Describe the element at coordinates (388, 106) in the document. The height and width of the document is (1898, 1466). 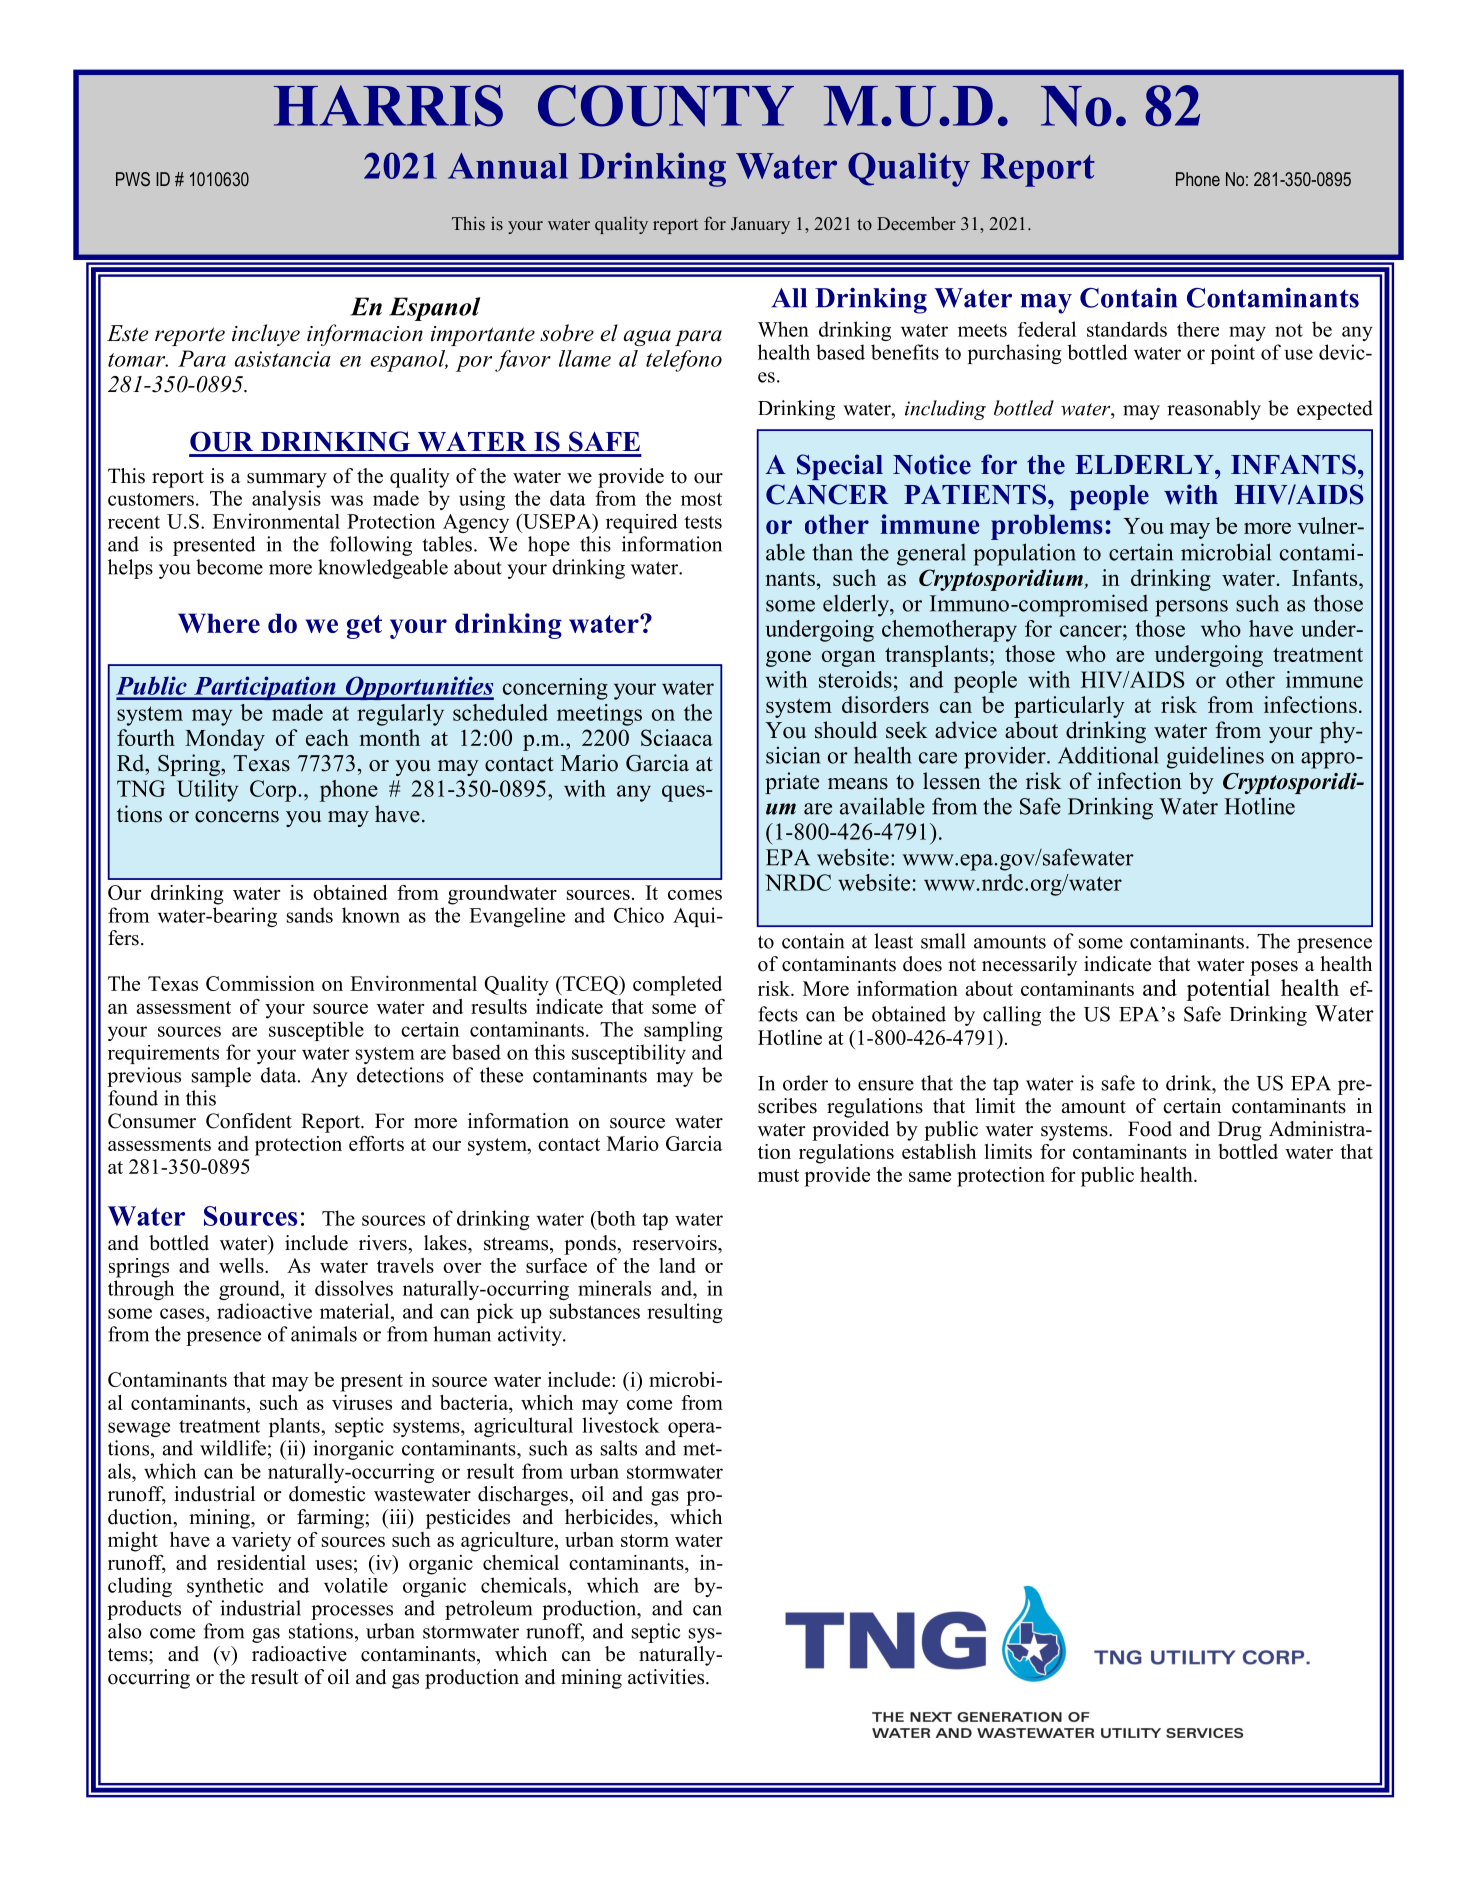
I see `HARRIS` at that location.
